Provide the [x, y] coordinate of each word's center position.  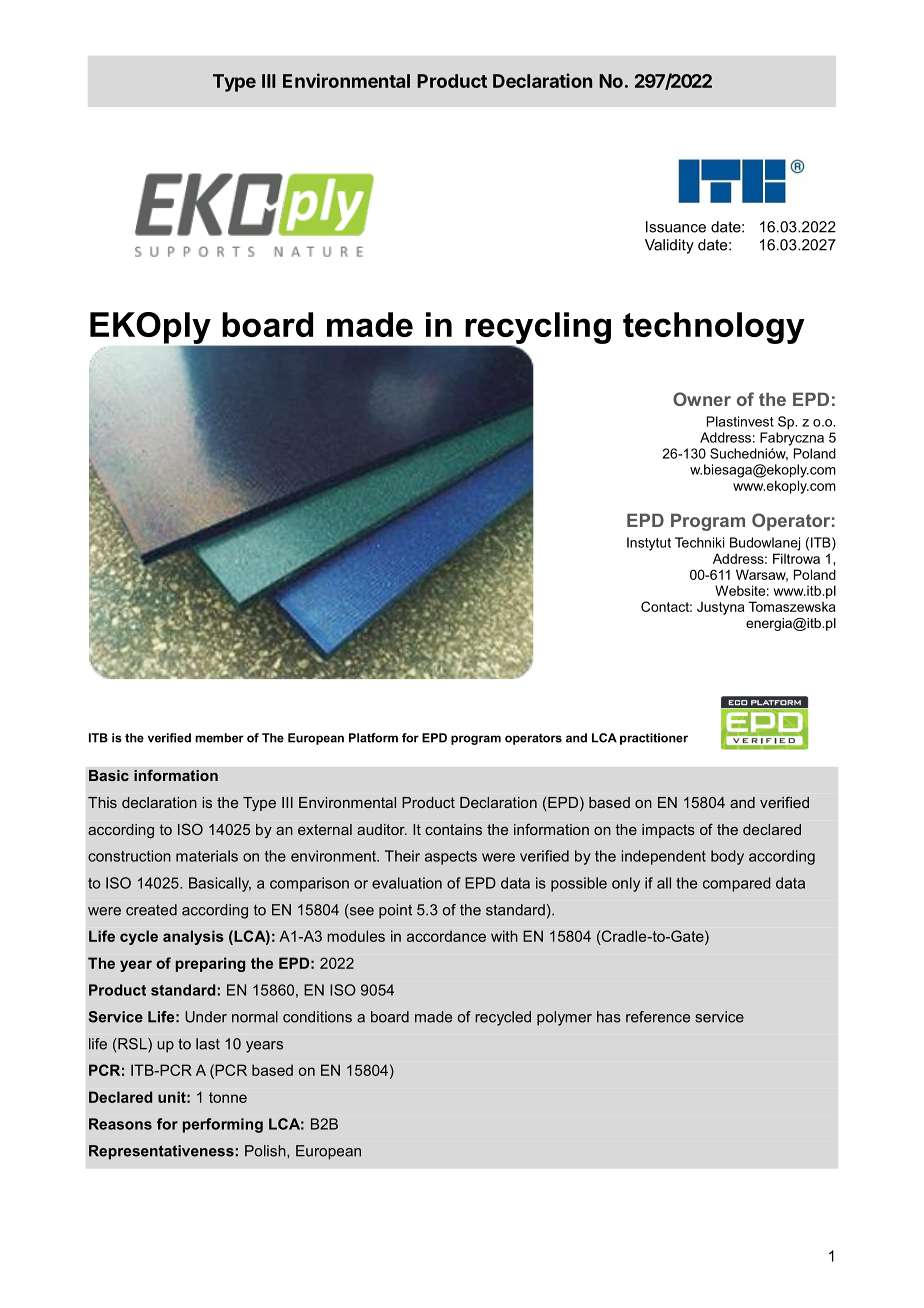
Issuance [676, 227]
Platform [373, 738]
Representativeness [162, 1152]
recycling [537, 329]
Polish [266, 1151]
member [219, 738]
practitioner [654, 739]
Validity [669, 246]
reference [658, 1017]
